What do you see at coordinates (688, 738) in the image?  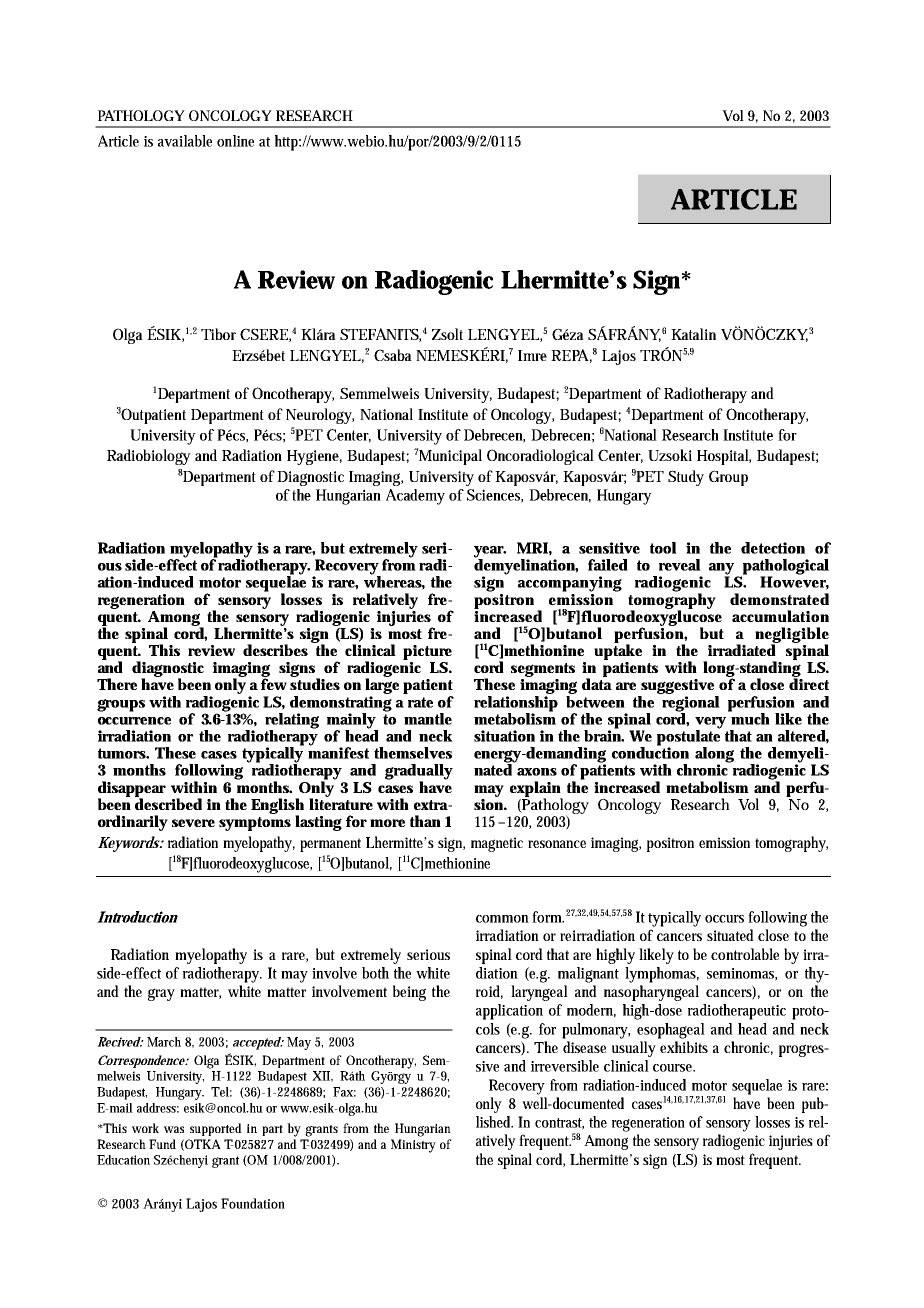 I see `postulate` at bounding box center [688, 738].
